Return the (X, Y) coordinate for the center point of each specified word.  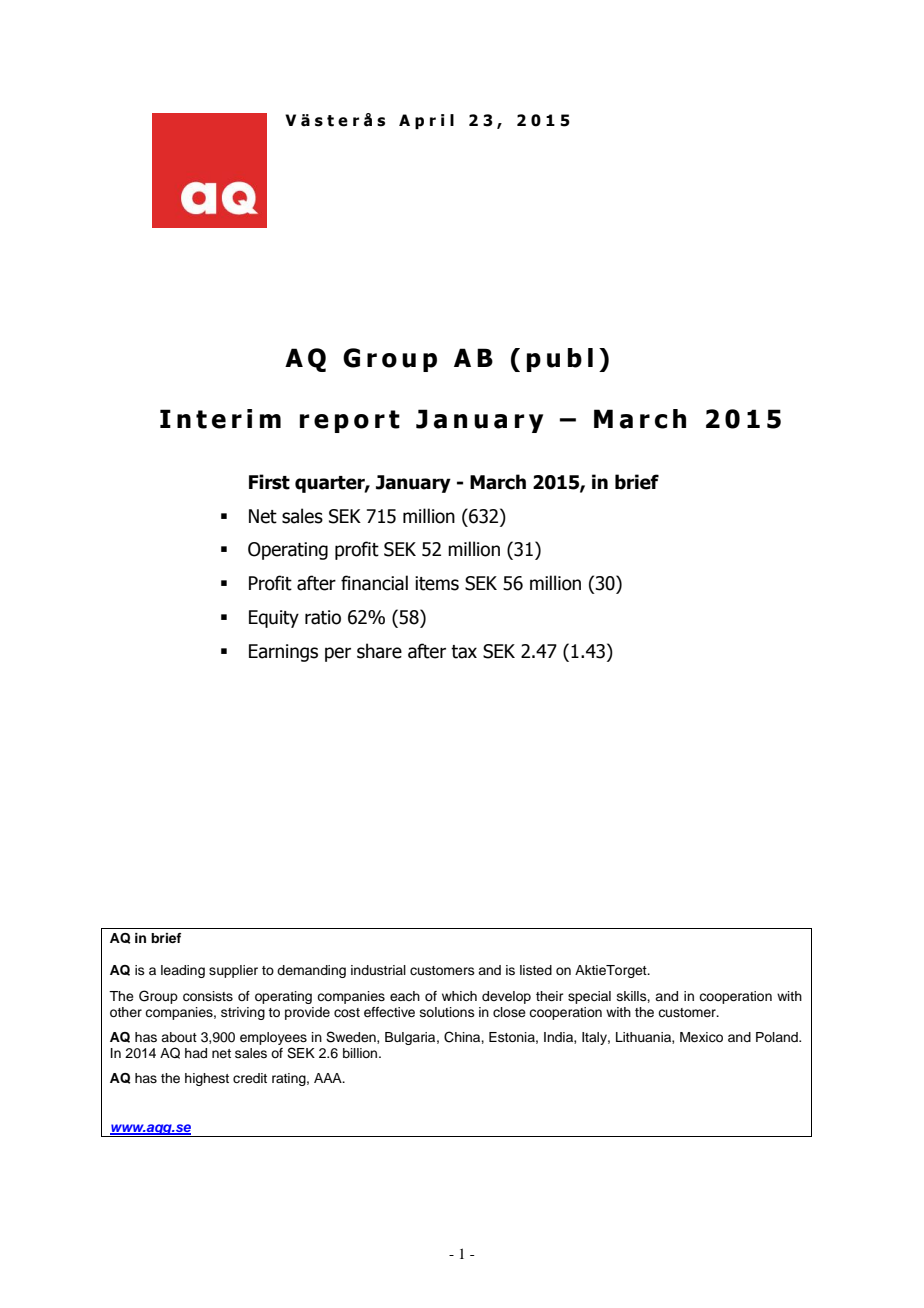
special (589, 997)
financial (374, 583)
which (459, 996)
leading (183, 971)
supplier (233, 971)
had (196, 1053)
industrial (378, 970)
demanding (311, 971)
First (269, 482)
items (437, 583)
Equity (274, 619)
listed (536, 970)
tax (464, 652)
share (379, 651)
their (550, 996)
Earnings (283, 653)
